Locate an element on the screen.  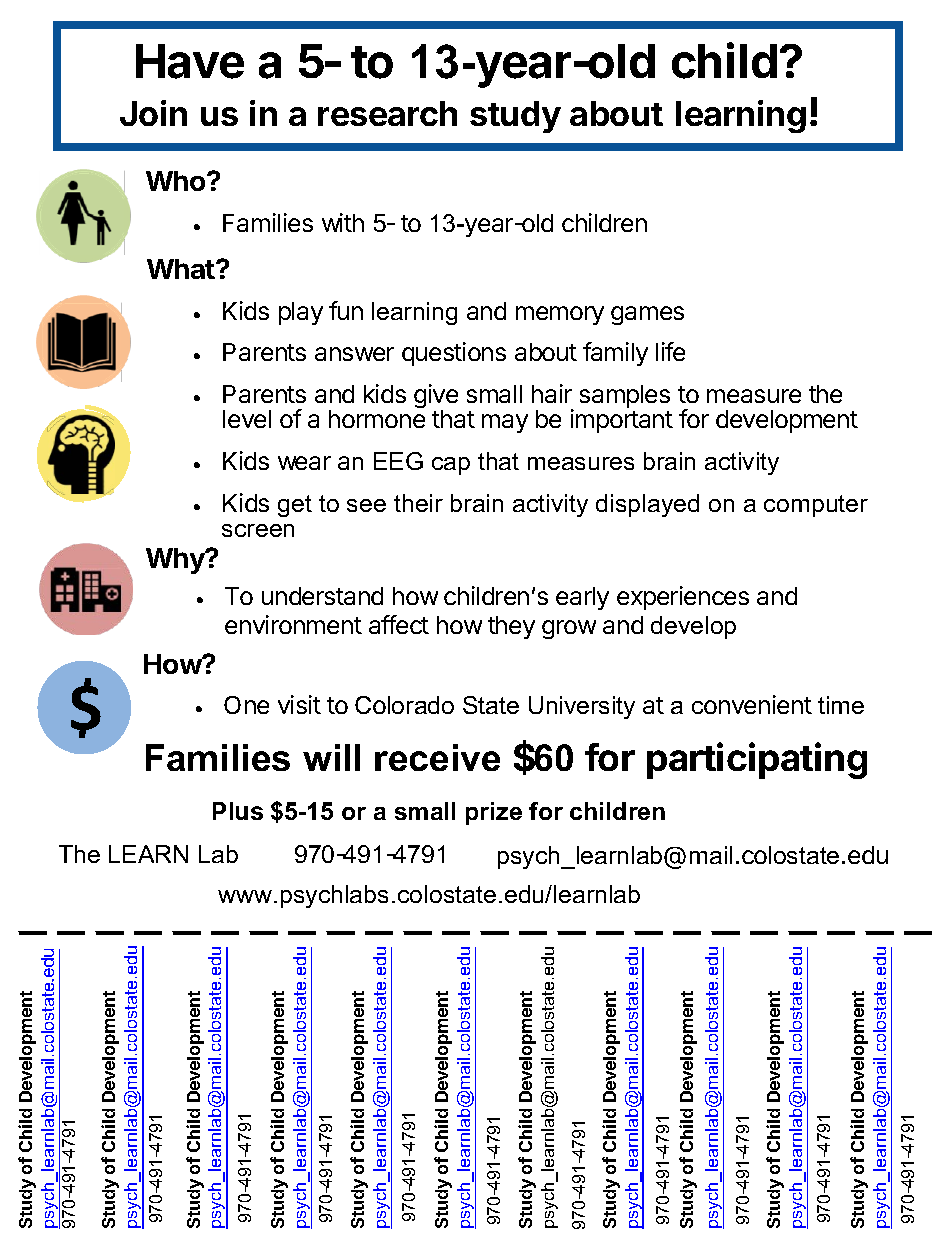
level is located at coordinates (247, 419).
